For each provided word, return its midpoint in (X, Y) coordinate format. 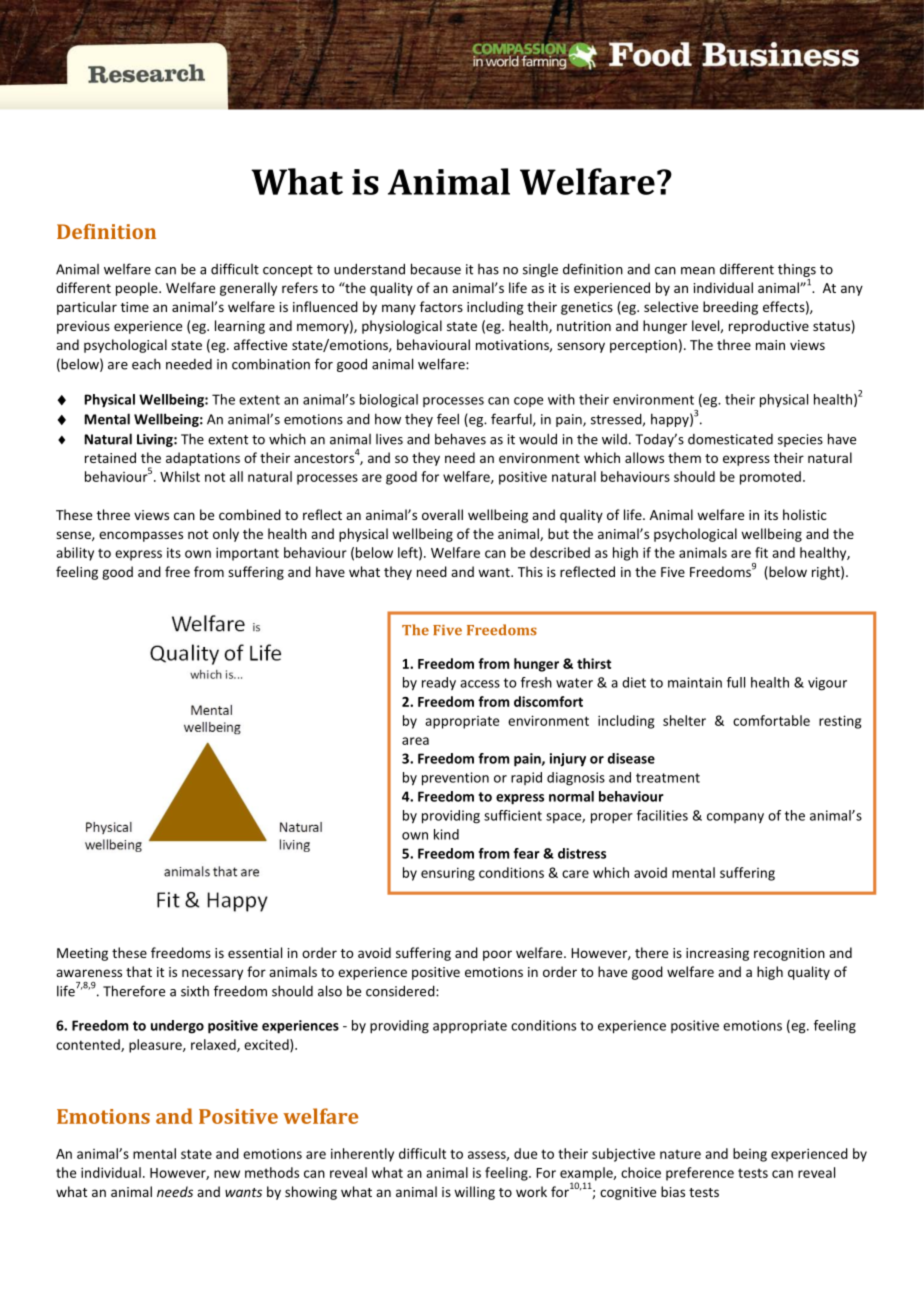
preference (700, 1174)
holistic (805, 514)
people (138, 289)
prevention (455, 779)
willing (474, 1193)
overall (442, 514)
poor (497, 955)
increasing (717, 954)
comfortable (771, 720)
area (415, 741)
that (139, 971)
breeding (730, 308)
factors (441, 306)
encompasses (141, 536)
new (227, 1174)
